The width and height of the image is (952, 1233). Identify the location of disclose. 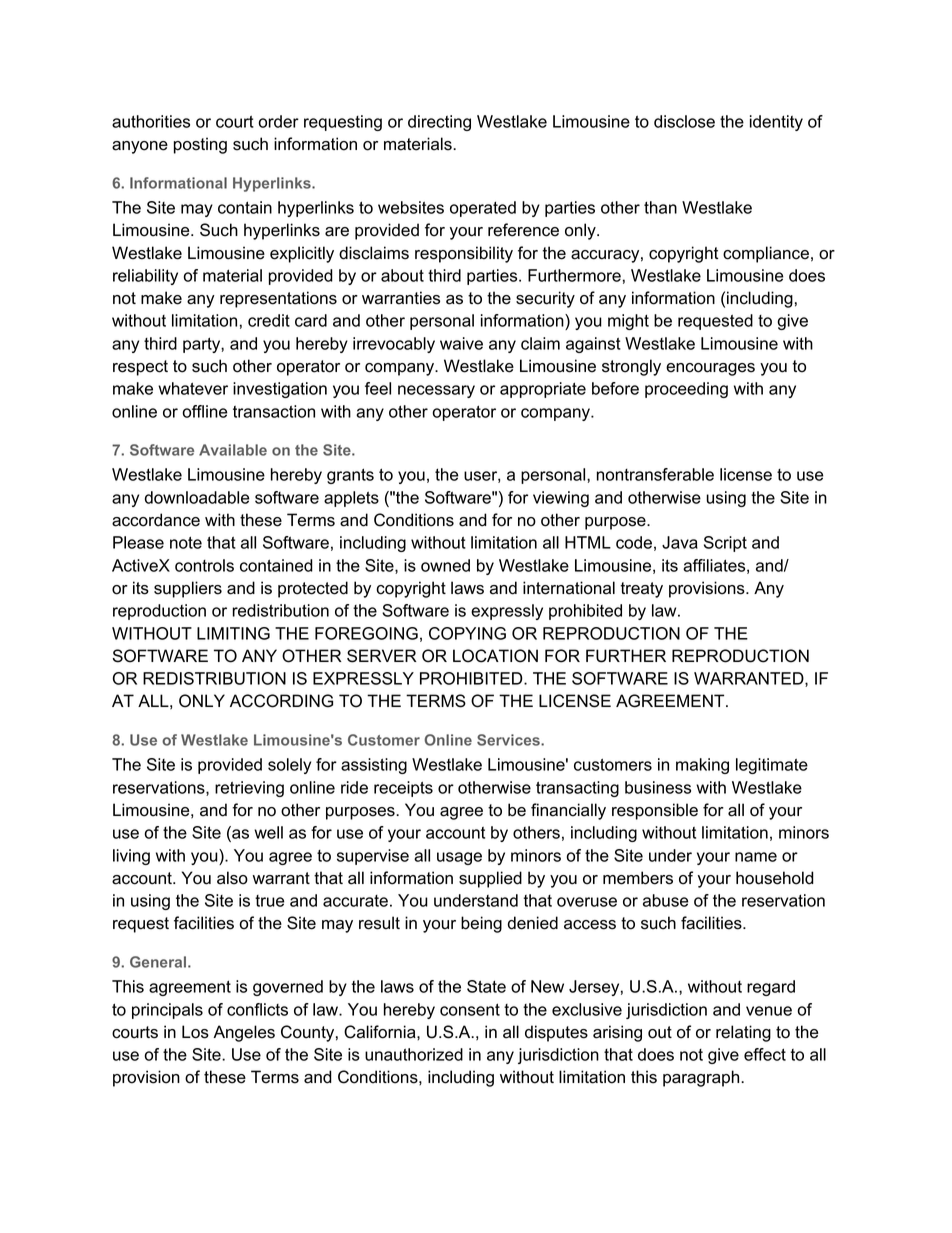
(684, 121).
